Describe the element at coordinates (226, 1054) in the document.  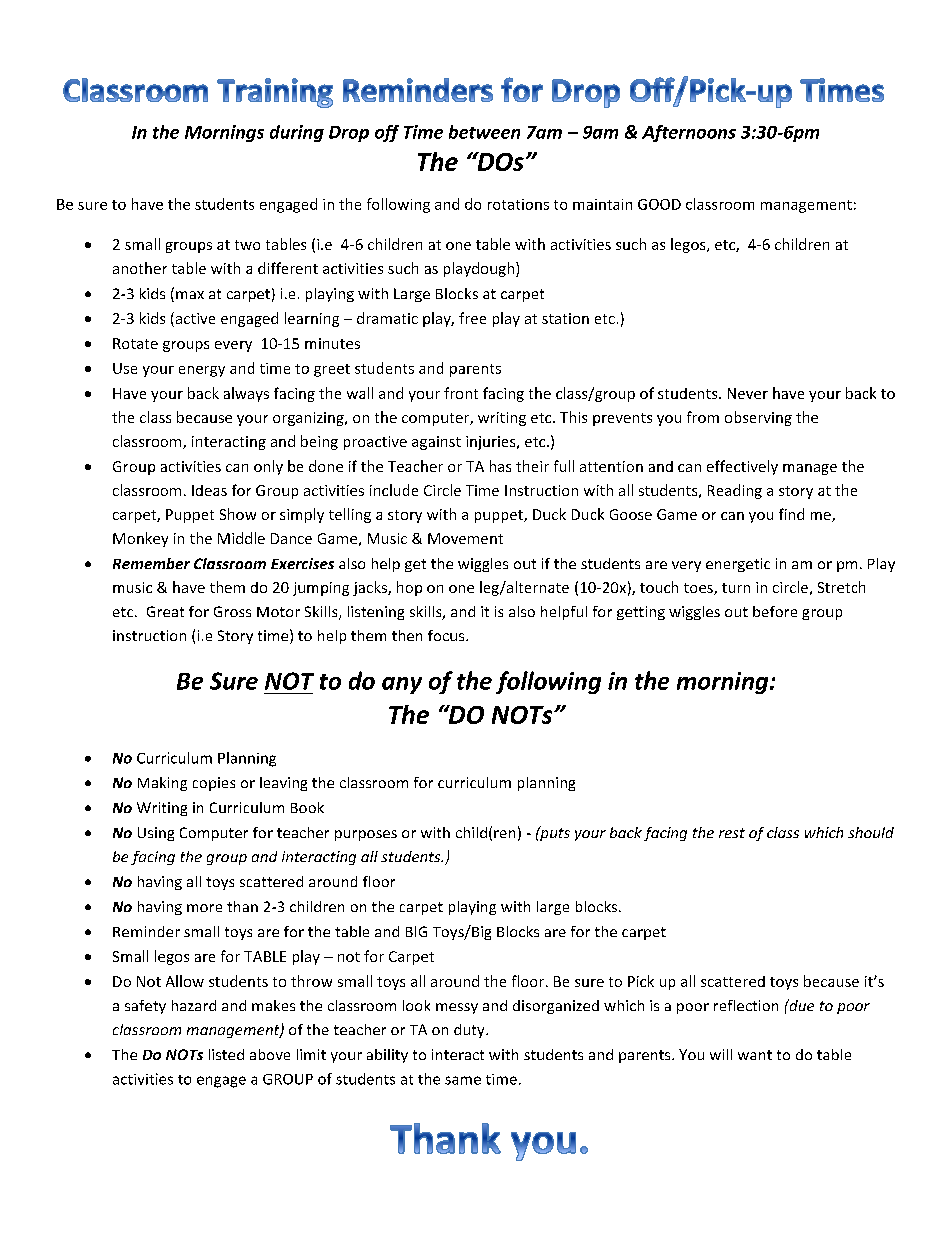
I see `listed` at that location.
